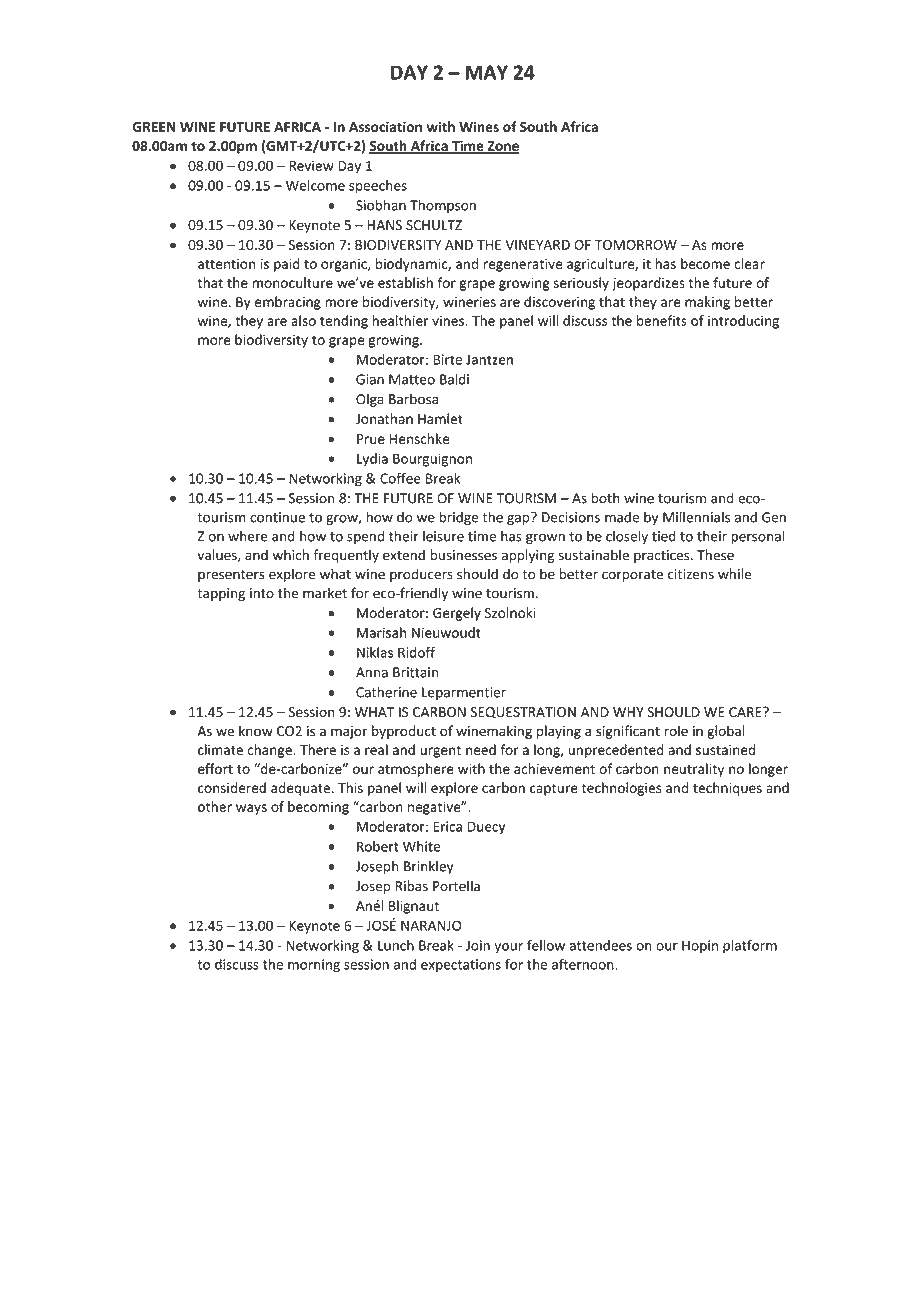  Describe the element at coordinates (154, 127) in the screenshot. I see `GREEN` at that location.
